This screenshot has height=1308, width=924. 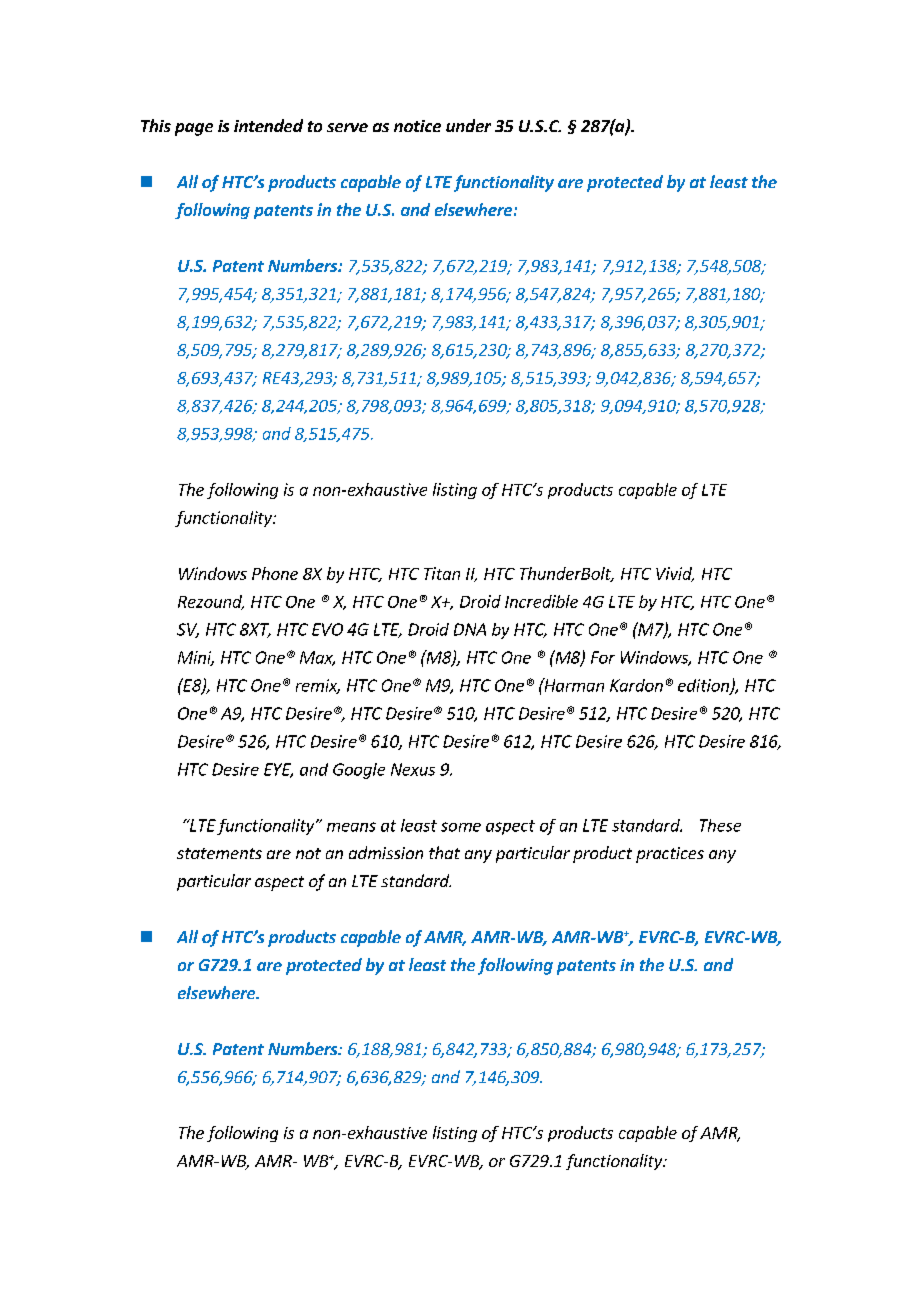 I want to click on Phone, so click(x=275, y=573).
